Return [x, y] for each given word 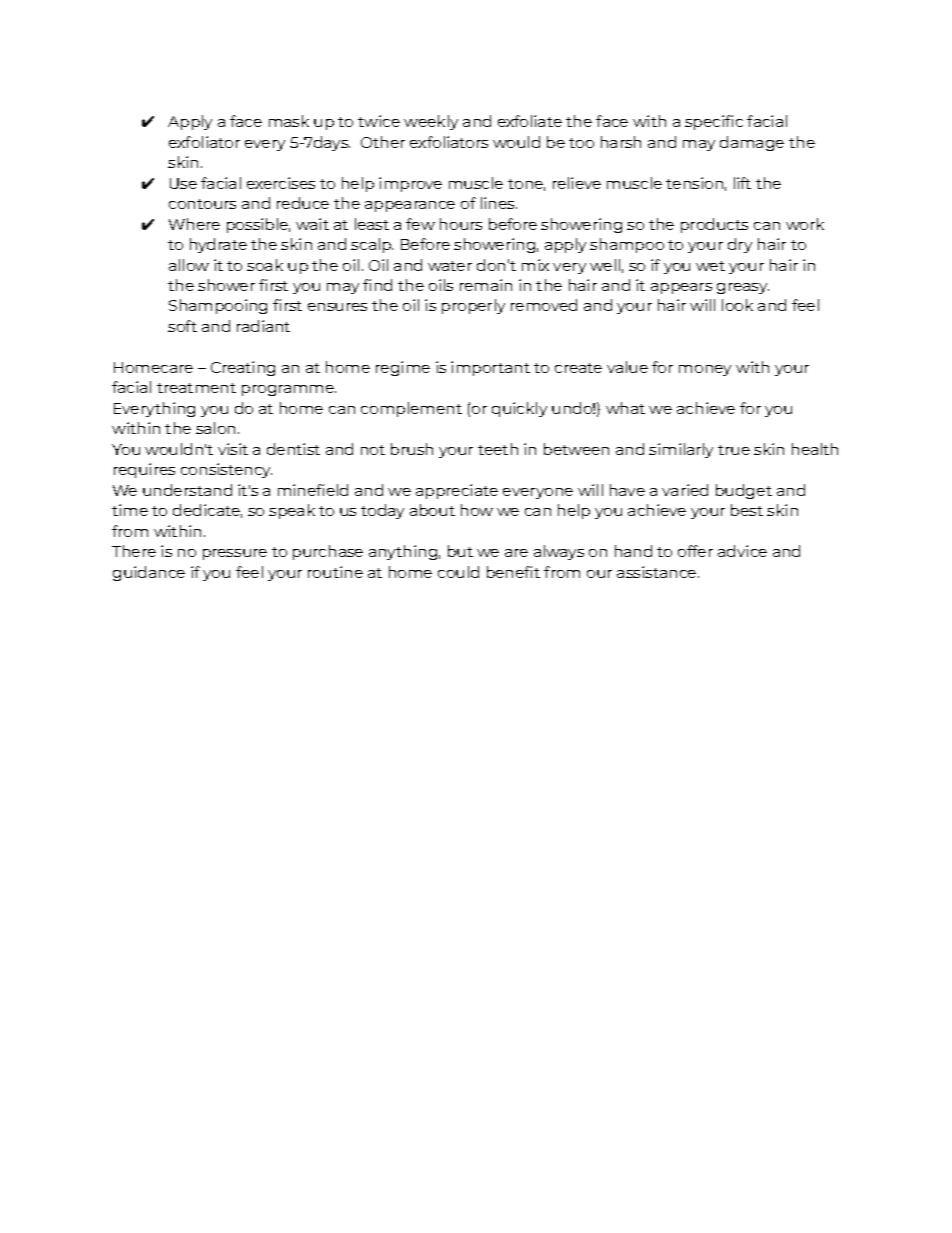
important [490, 368]
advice [742, 551]
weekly [431, 122]
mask [289, 121]
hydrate [218, 245]
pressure [235, 554]
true [734, 450]
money [705, 370]
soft [182, 326]
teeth [498, 449]
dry [740, 245]
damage [752, 143]
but [460, 551]
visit [233, 449]
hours [461, 224]
